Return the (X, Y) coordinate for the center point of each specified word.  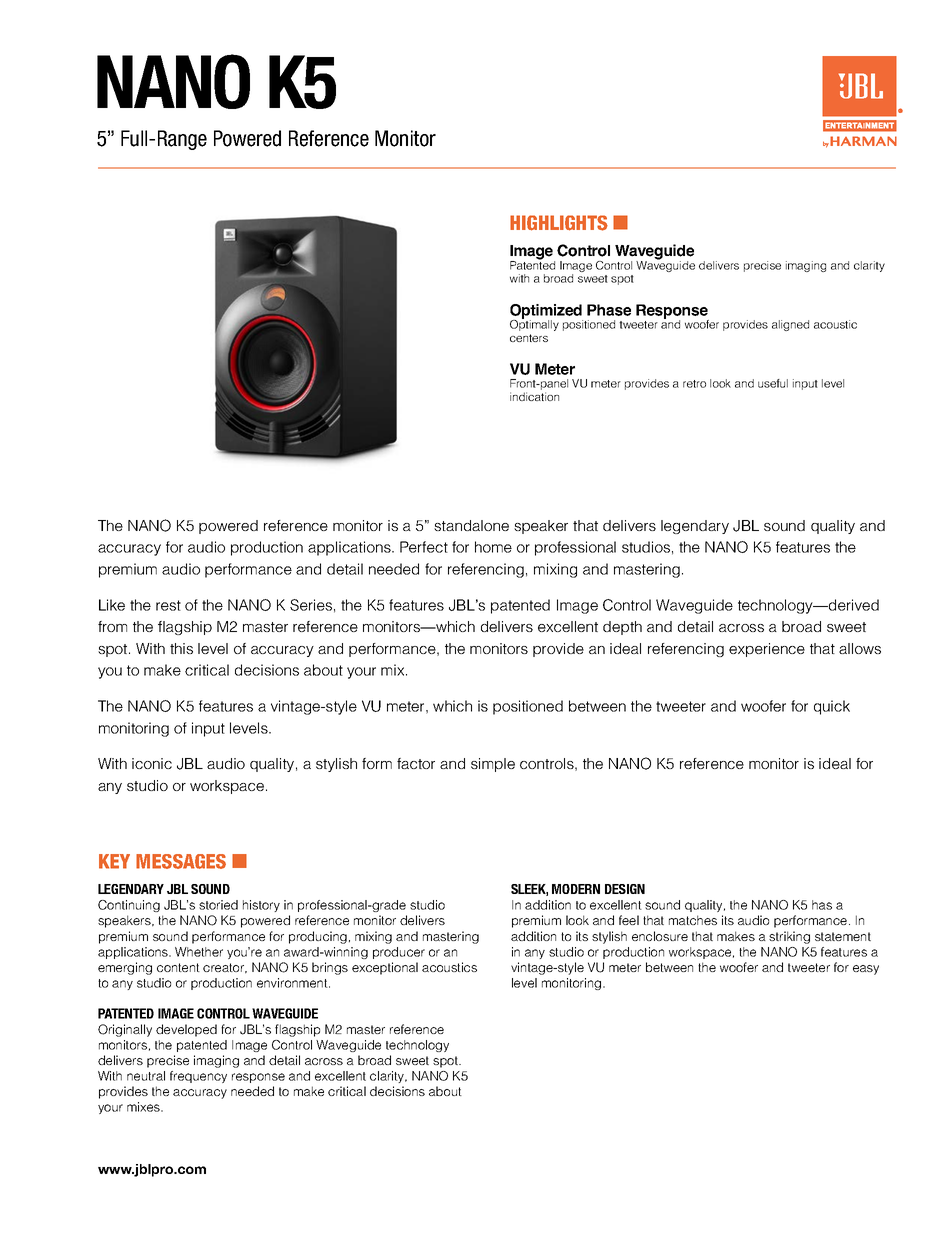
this (181, 648)
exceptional (385, 968)
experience (767, 650)
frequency (198, 1077)
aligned (790, 325)
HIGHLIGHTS (559, 223)
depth (622, 628)
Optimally (534, 324)
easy (866, 970)
